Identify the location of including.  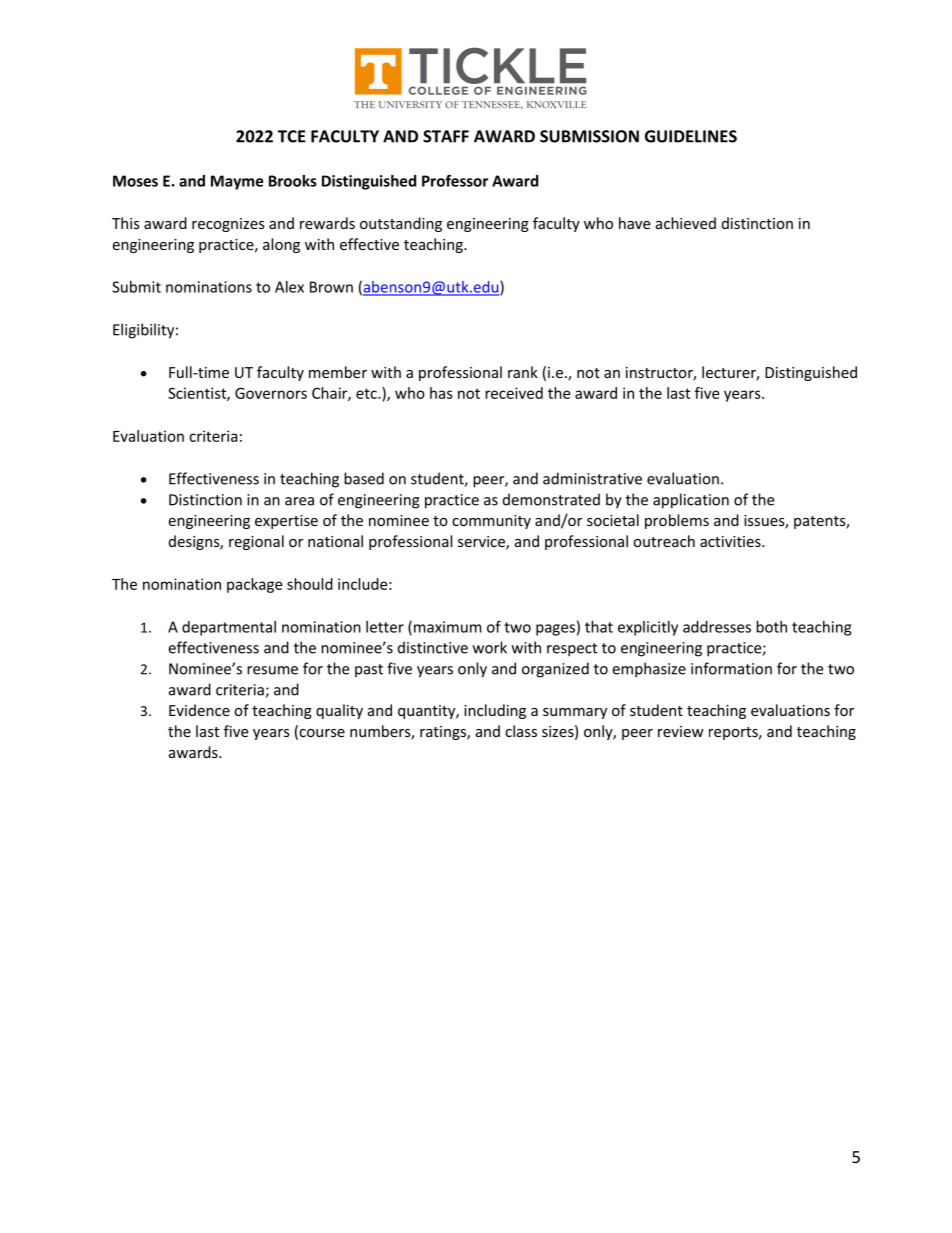
(495, 711).
